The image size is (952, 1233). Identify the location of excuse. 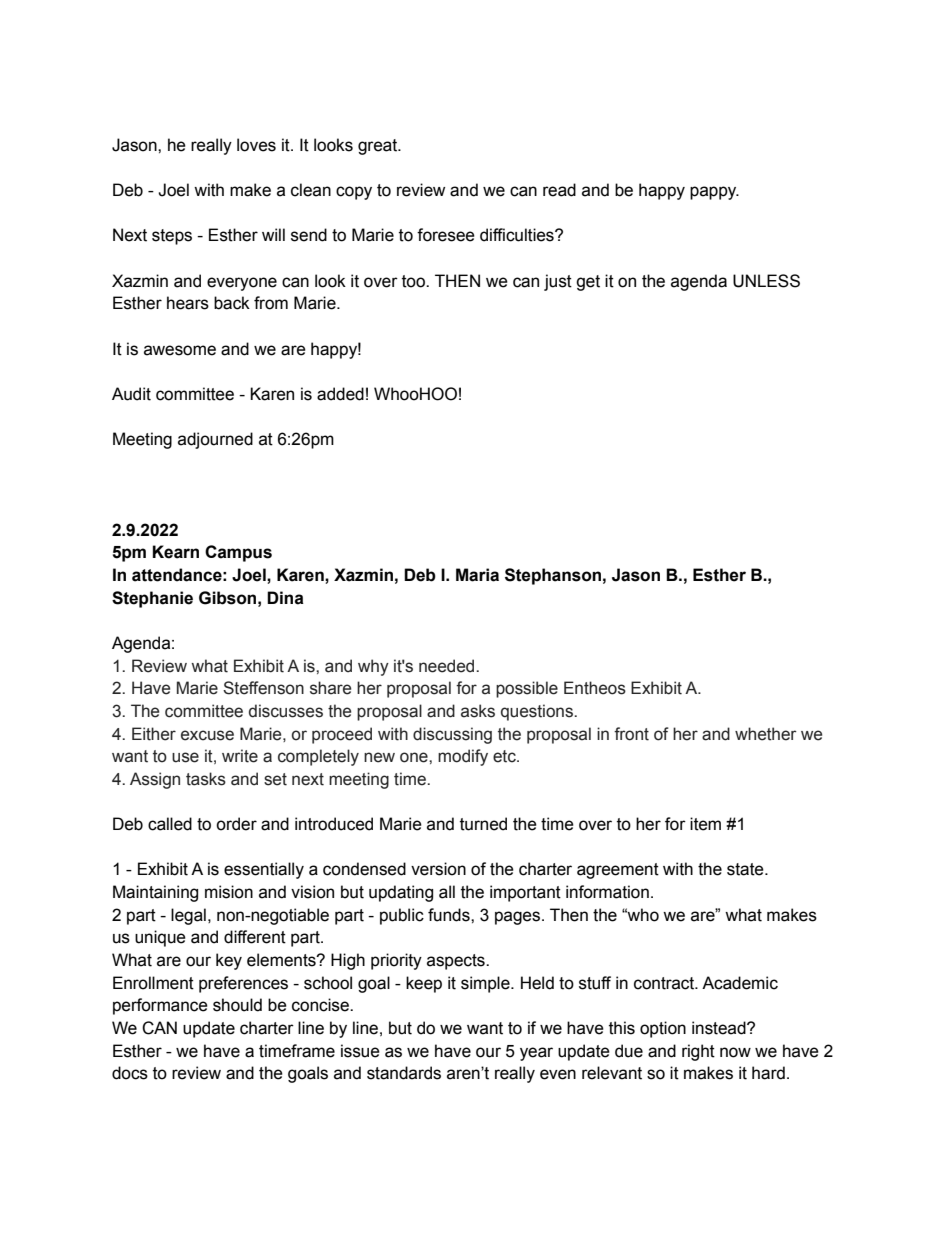
(207, 735).
